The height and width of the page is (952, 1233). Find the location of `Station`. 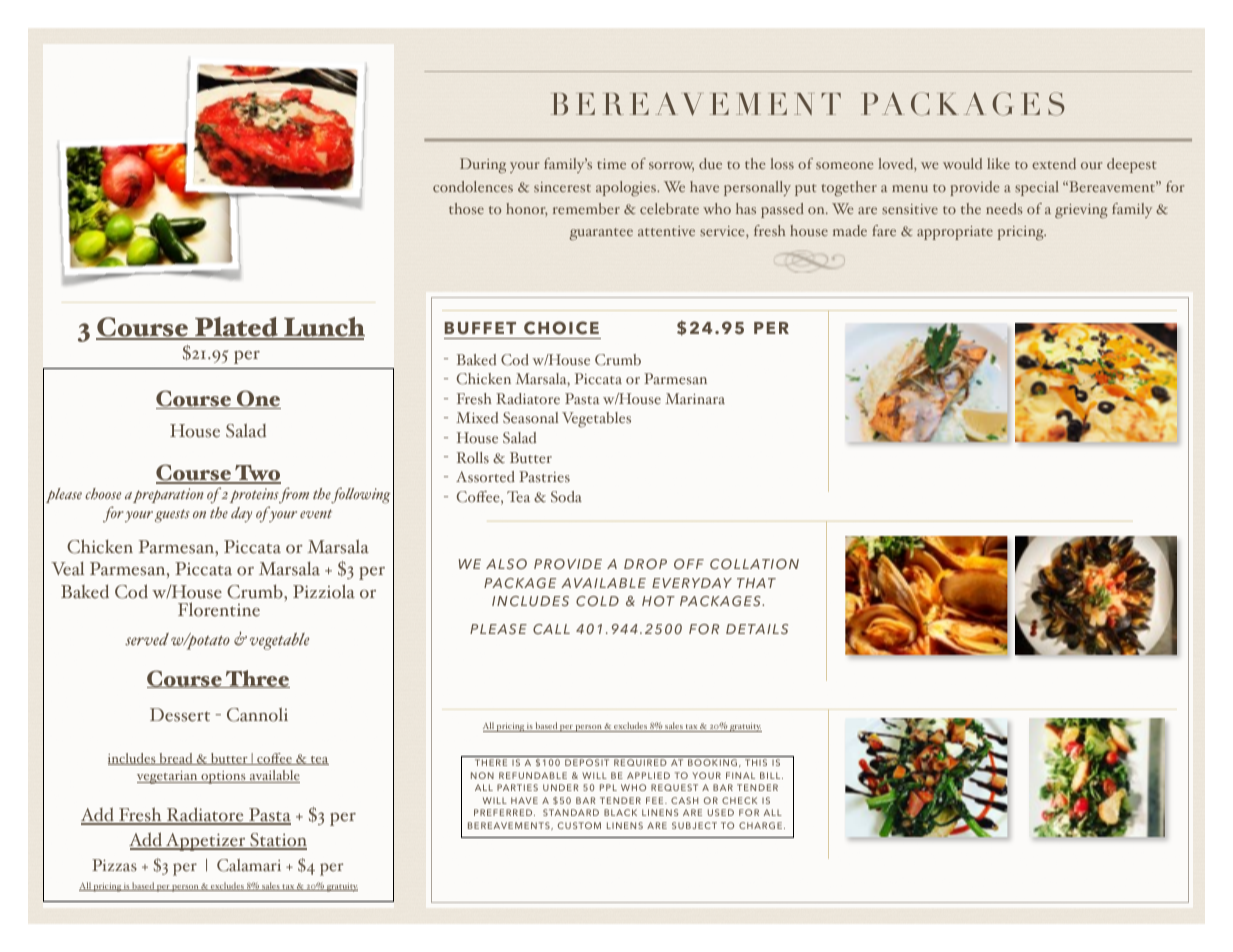

Station is located at coordinates (277, 841).
